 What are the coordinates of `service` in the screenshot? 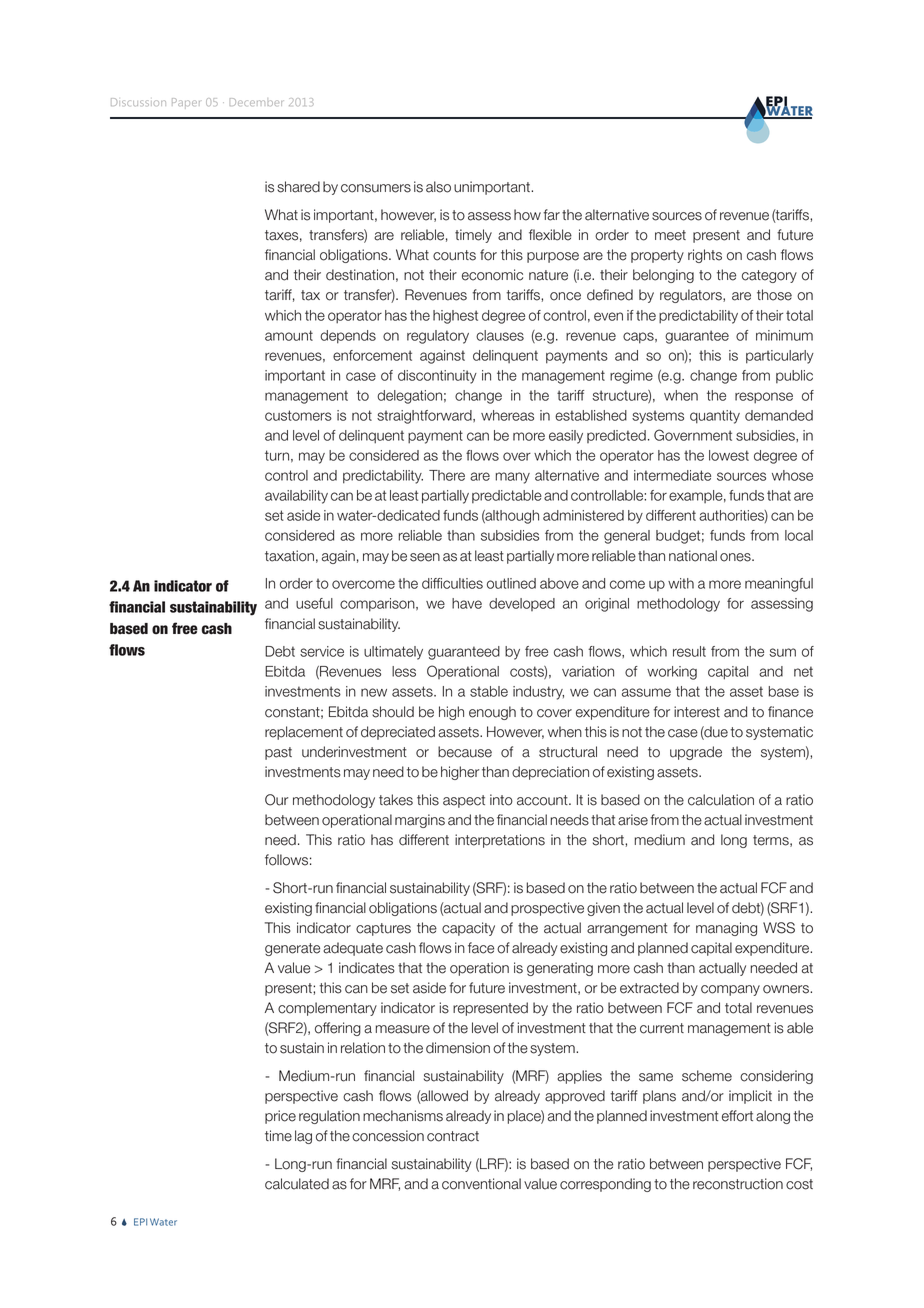 It's located at (322, 651).
